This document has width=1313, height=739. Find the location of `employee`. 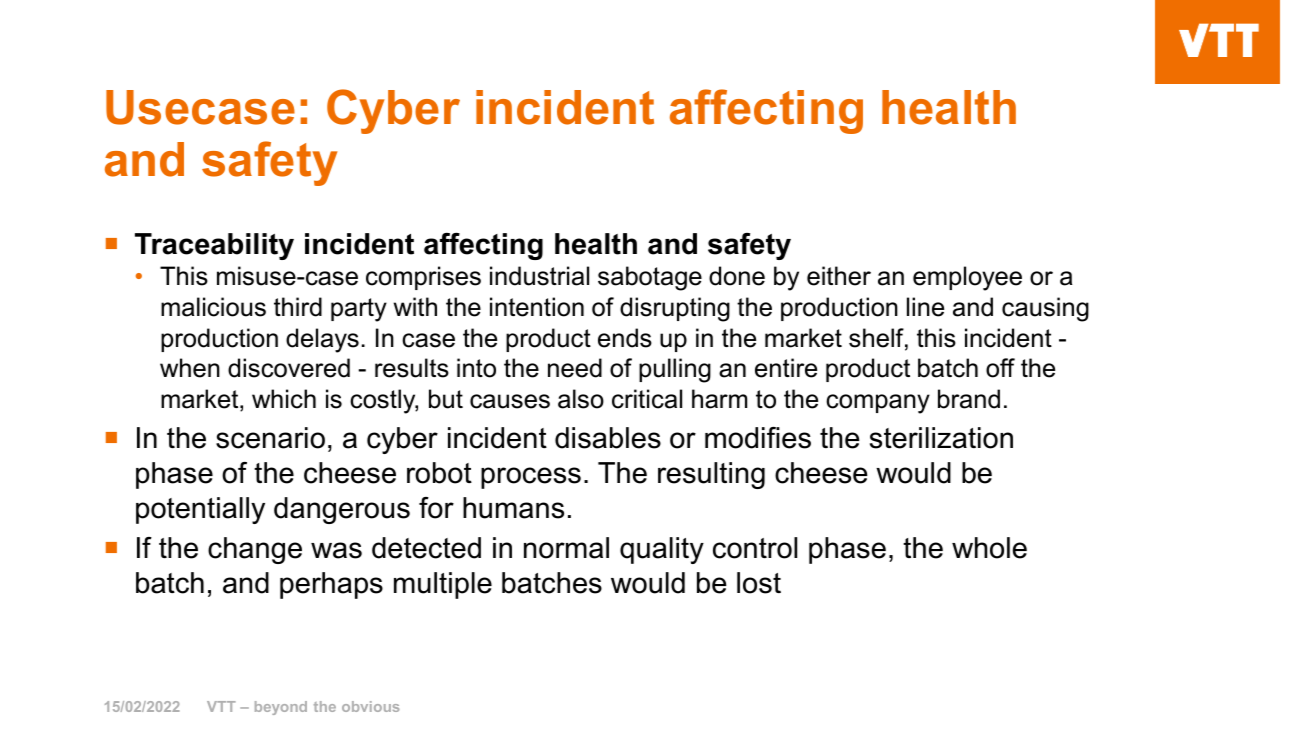

employee is located at coordinates (967, 278).
